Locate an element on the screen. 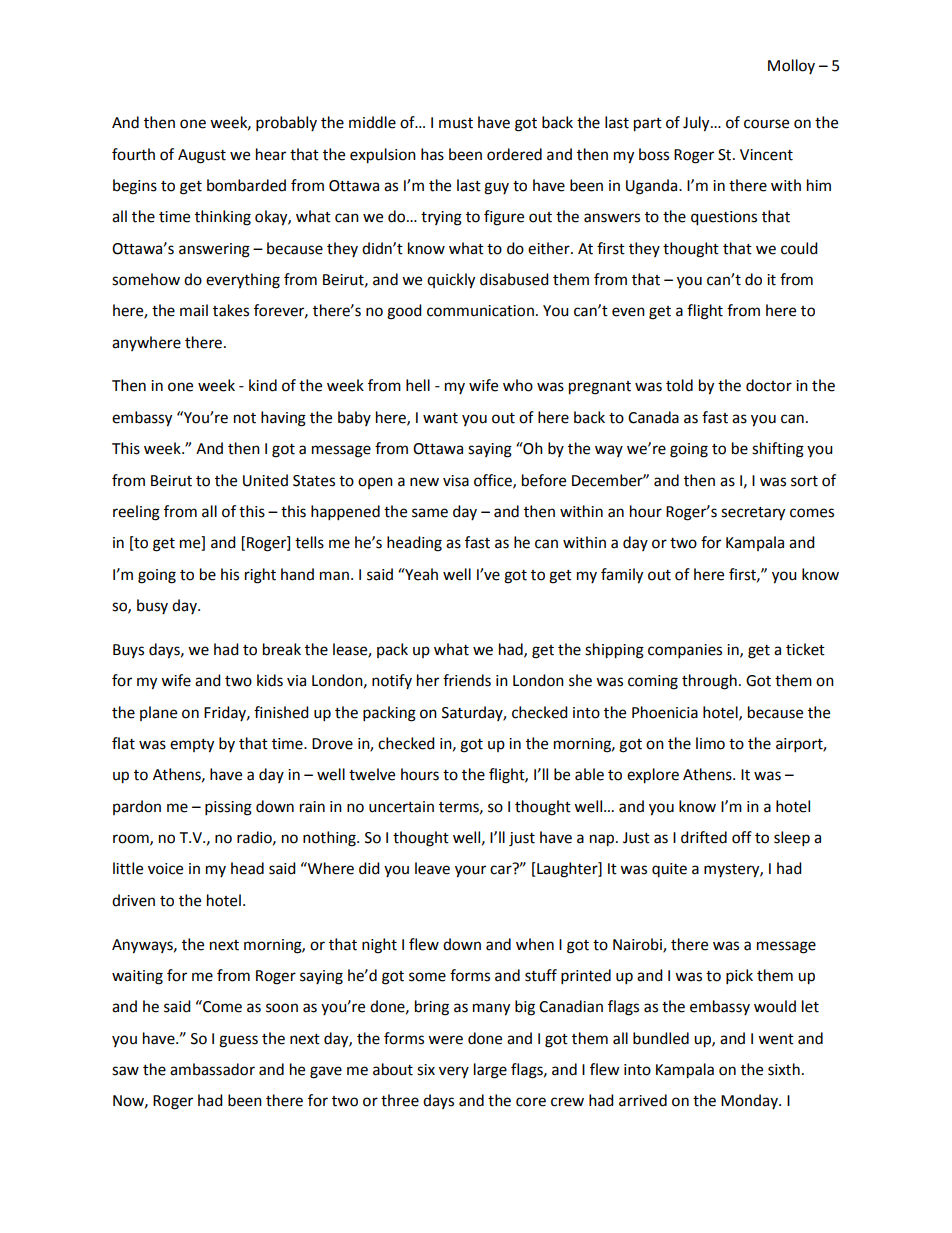 Image resolution: width=952 pixels, height=1233 pixels. course is located at coordinates (766, 124).
